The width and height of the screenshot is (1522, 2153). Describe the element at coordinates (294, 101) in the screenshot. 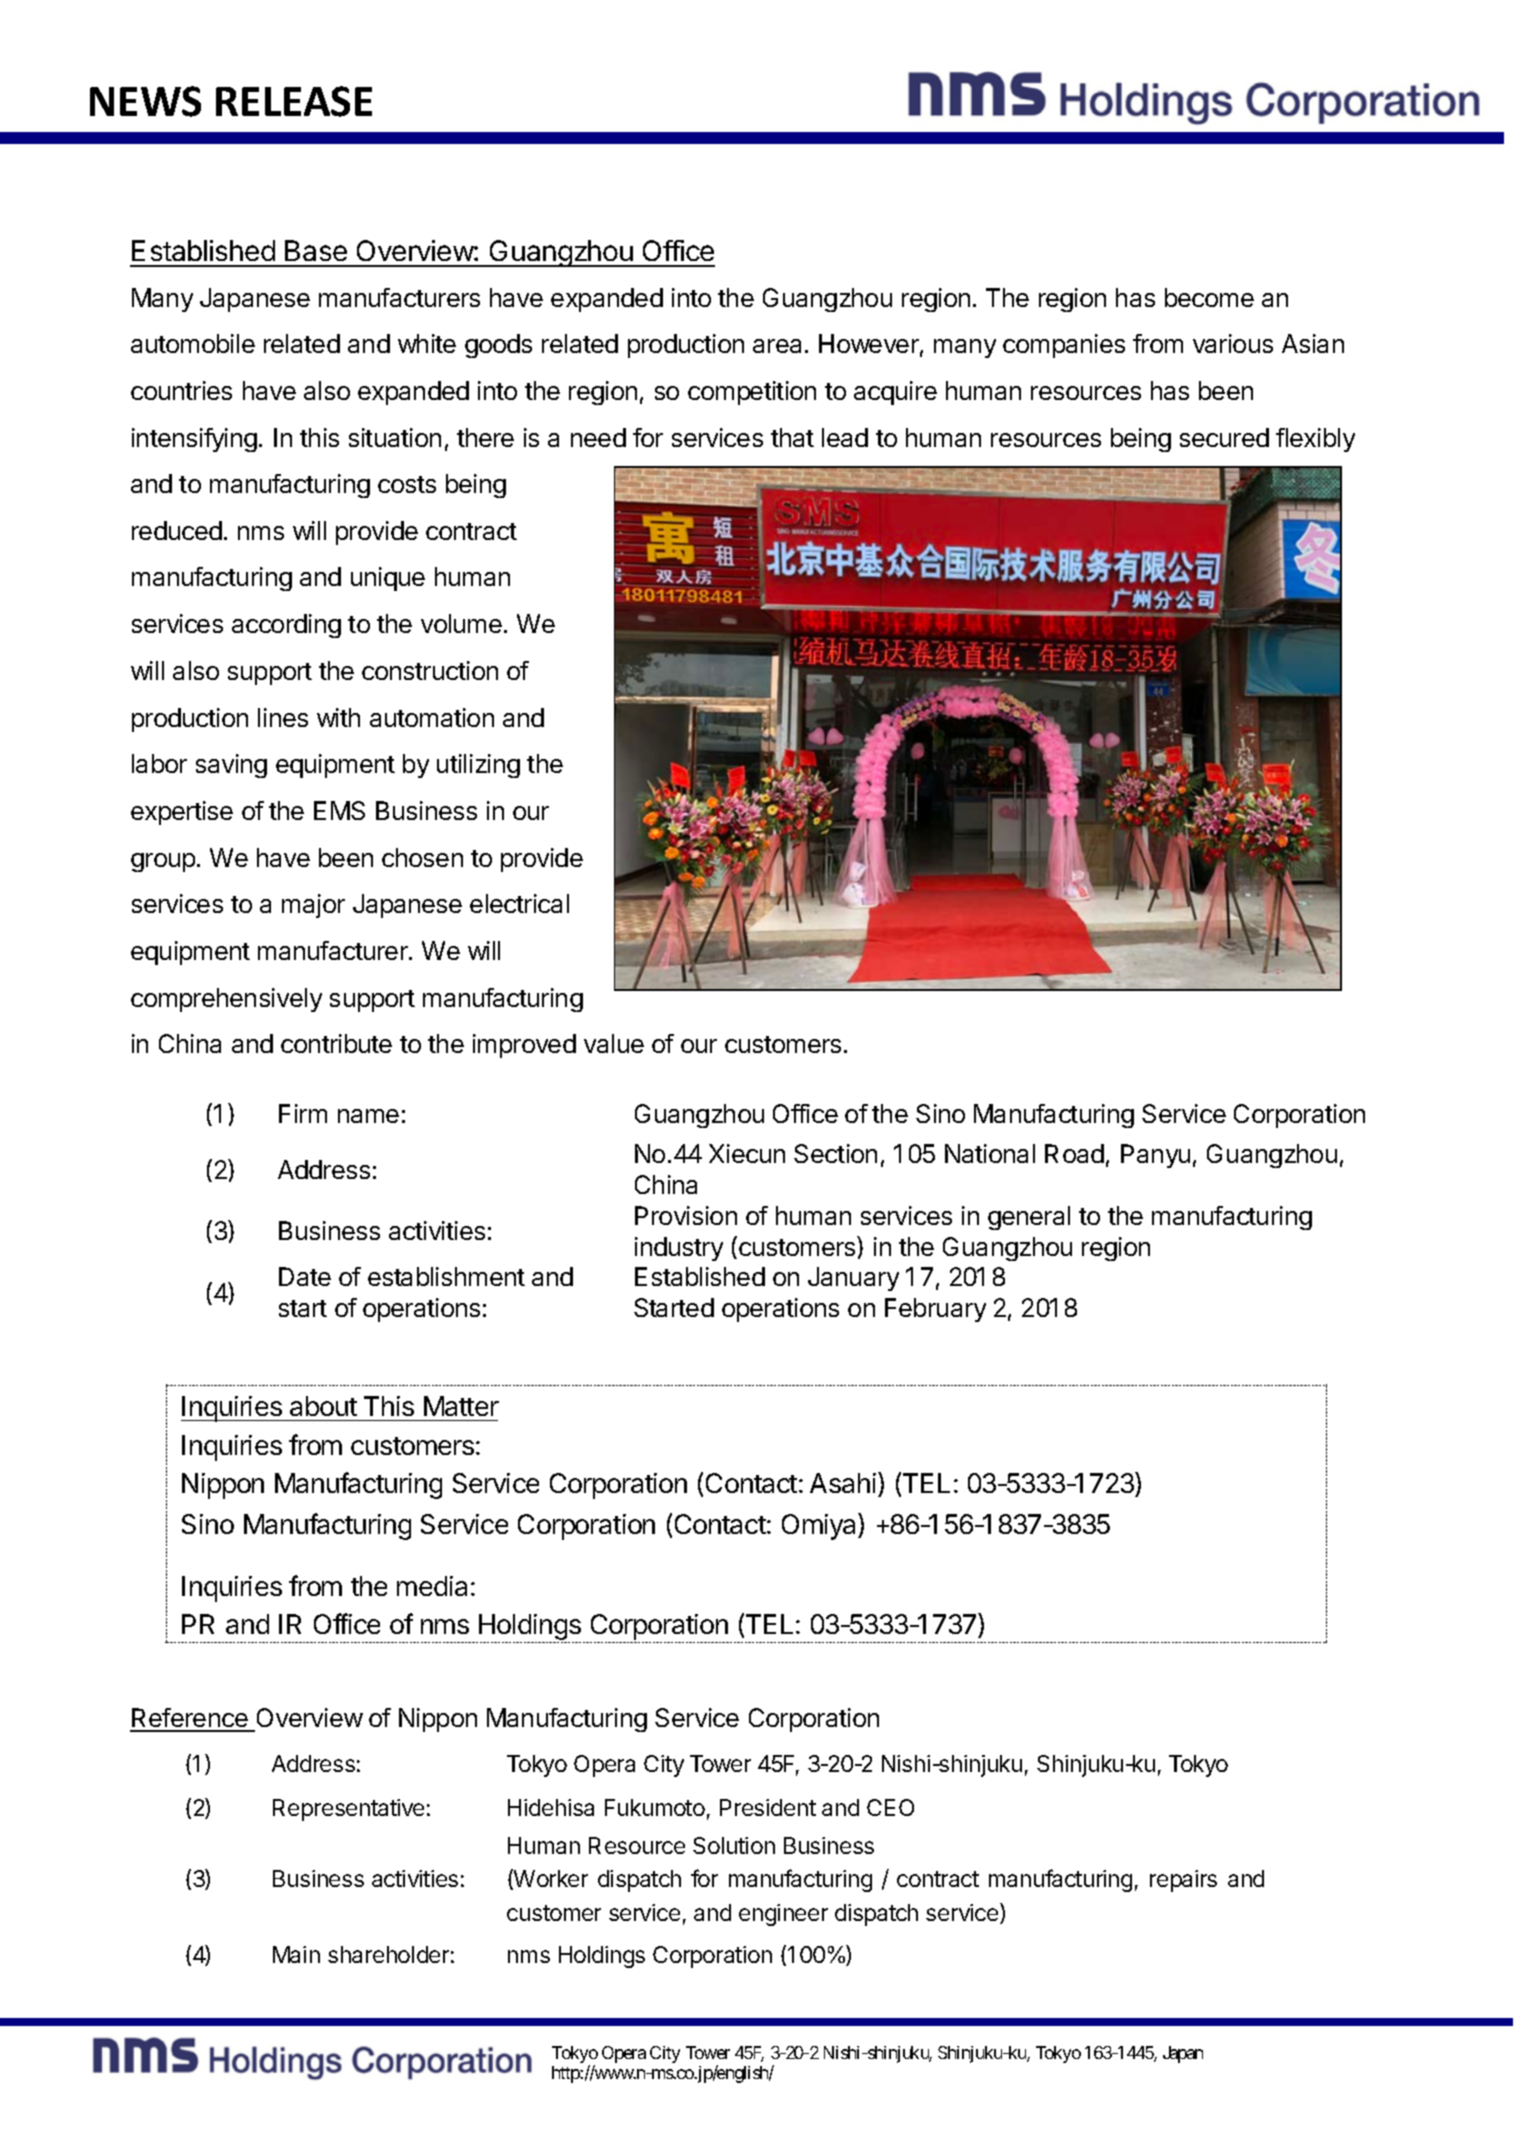

I see `RELEASE` at that location.
